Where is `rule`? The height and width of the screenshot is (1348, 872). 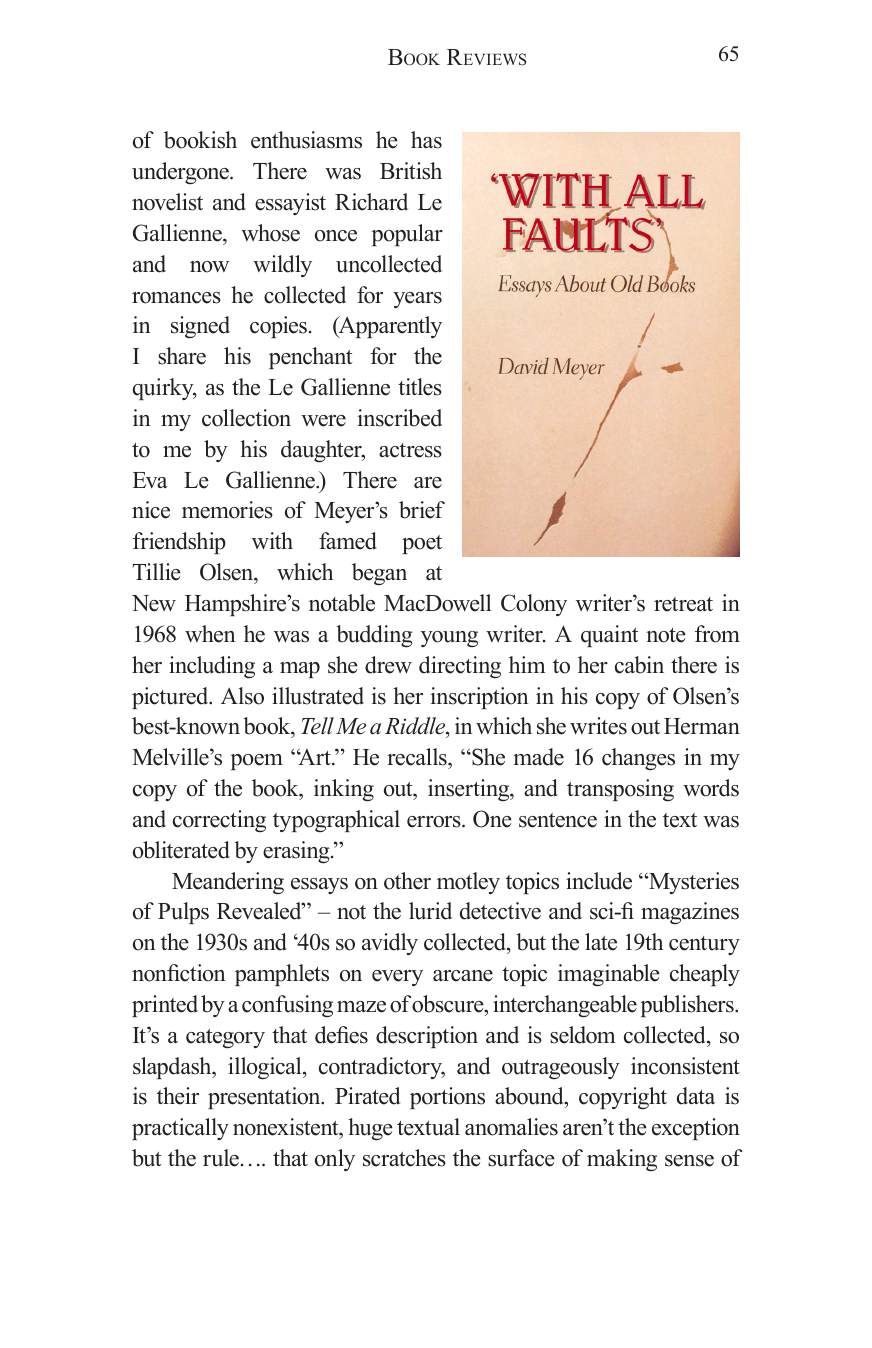 rule is located at coordinates (221, 1158).
